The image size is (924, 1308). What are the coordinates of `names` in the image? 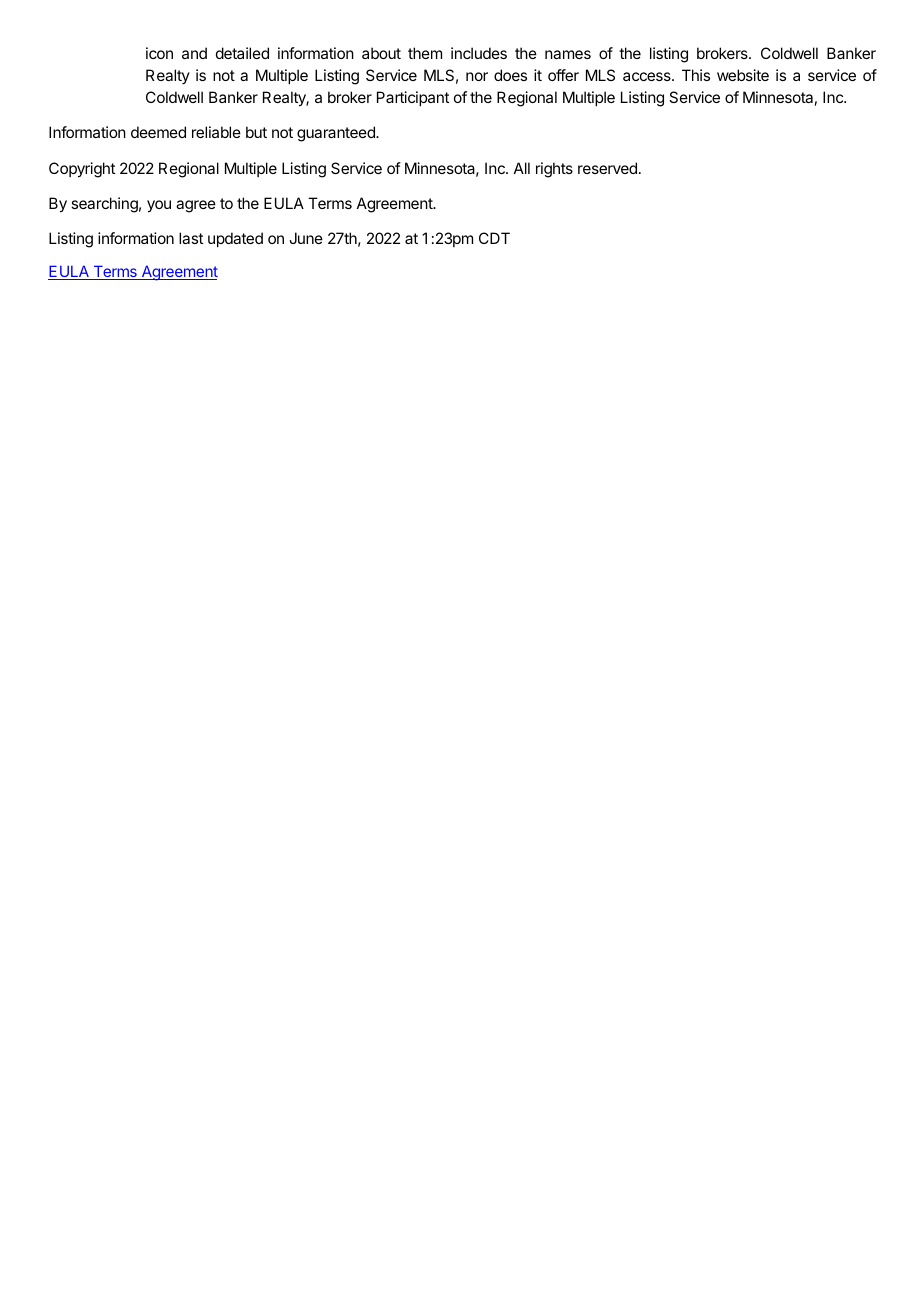 It's located at (568, 54).
